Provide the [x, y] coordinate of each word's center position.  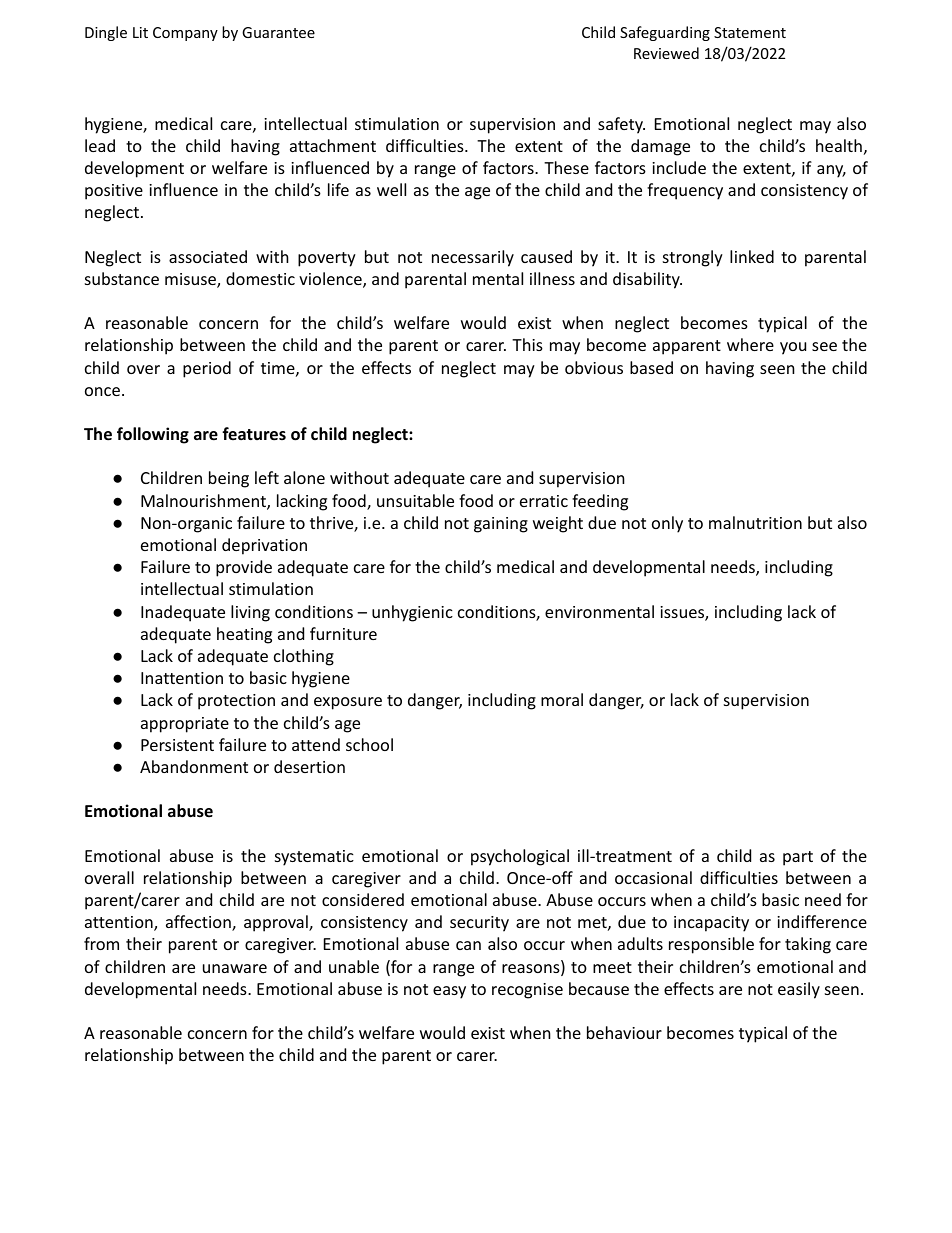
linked [752, 256]
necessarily [473, 258]
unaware [235, 968]
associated [208, 256]
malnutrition [755, 522]
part [798, 858]
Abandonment [194, 766]
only [667, 524]
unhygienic [412, 613]
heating [244, 635]
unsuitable [415, 500]
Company [185, 34]
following [153, 435]
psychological [520, 857]
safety [621, 125]
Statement [750, 32]
